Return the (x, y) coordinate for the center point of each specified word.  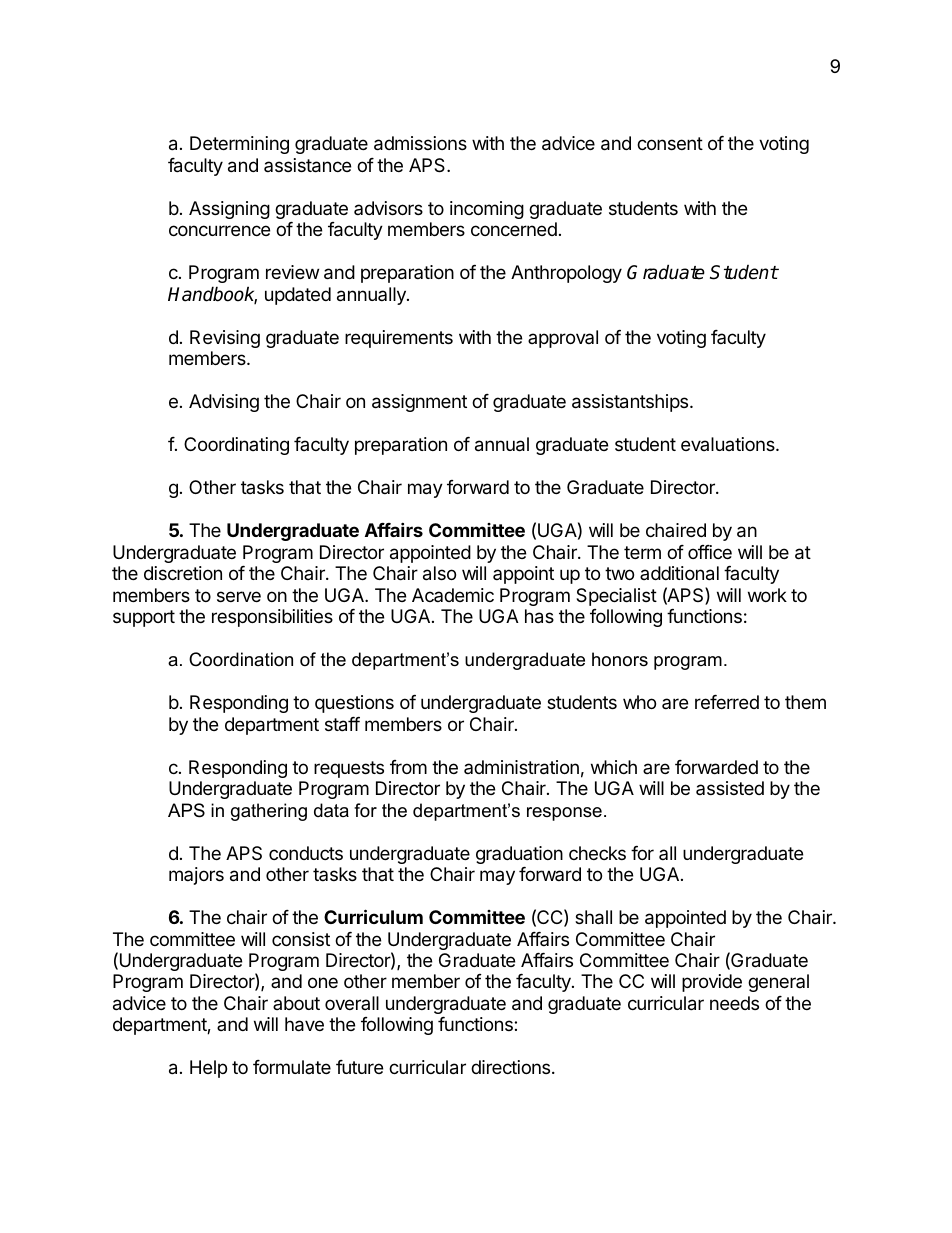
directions (510, 1067)
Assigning (229, 210)
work (767, 595)
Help (208, 1069)
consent (670, 143)
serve (239, 596)
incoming (487, 210)
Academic (453, 595)
